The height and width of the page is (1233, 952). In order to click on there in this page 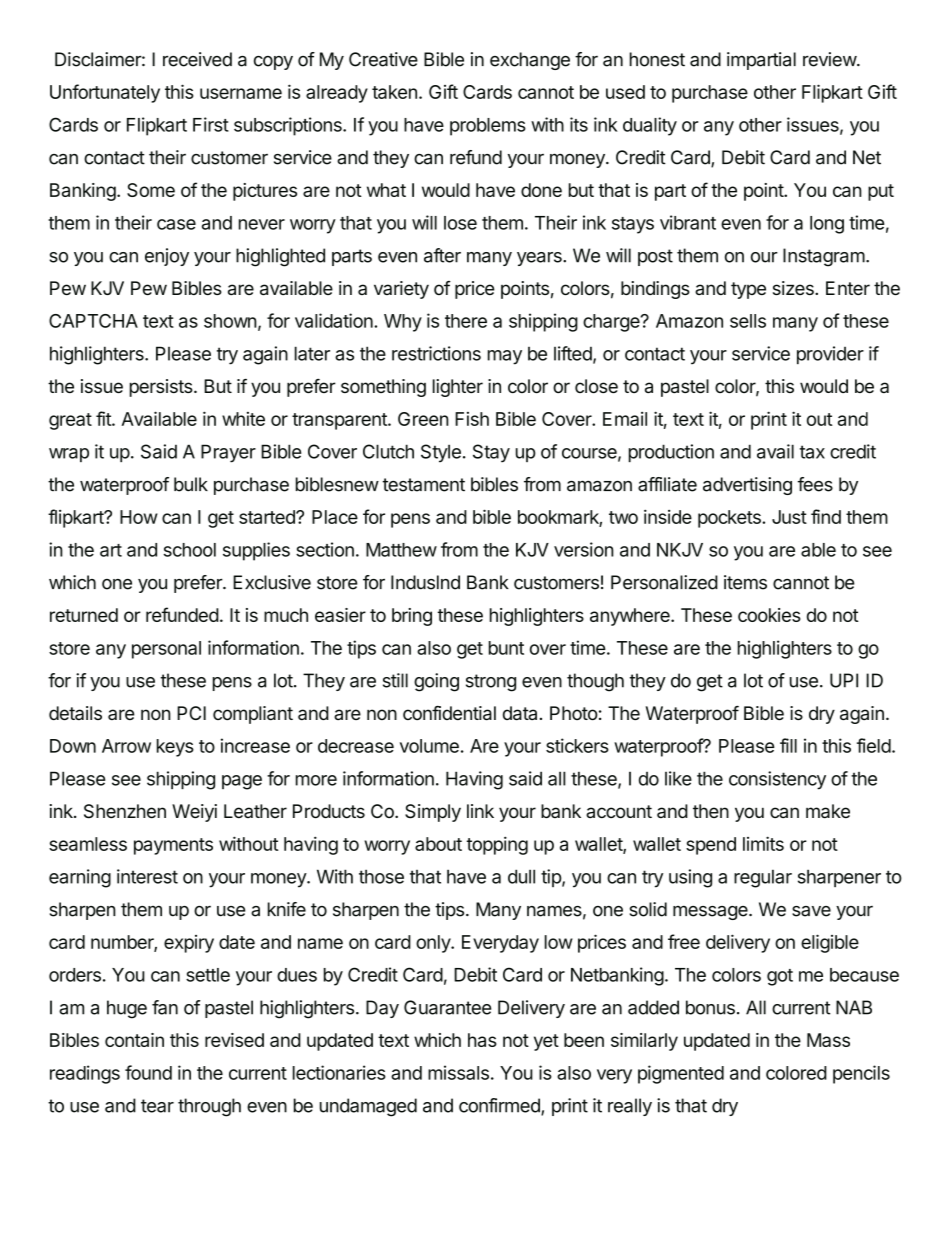, I will do `click(466, 321)`.
